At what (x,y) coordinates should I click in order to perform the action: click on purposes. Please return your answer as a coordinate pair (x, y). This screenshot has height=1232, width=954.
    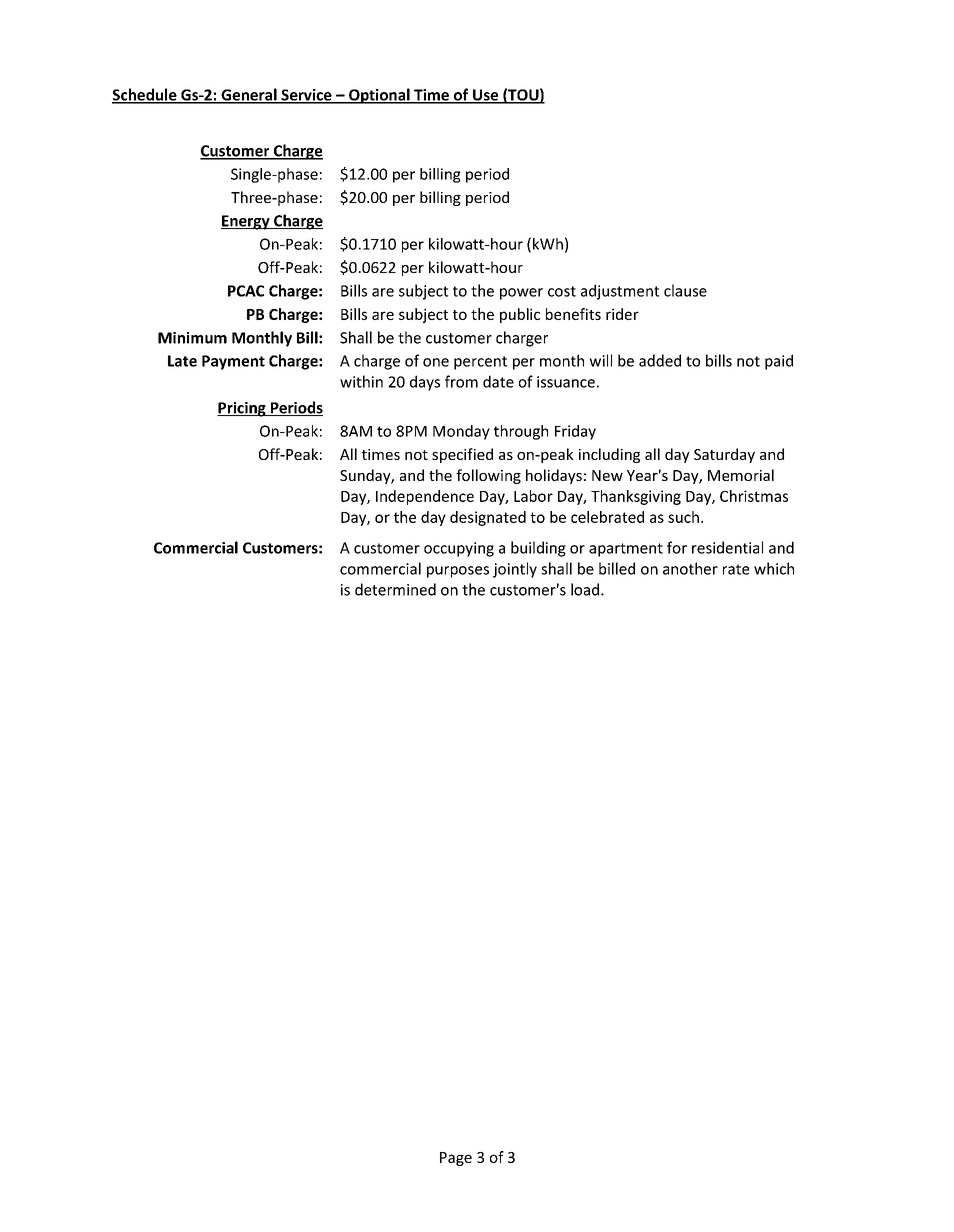
    Looking at the image, I should click on (458, 572).
